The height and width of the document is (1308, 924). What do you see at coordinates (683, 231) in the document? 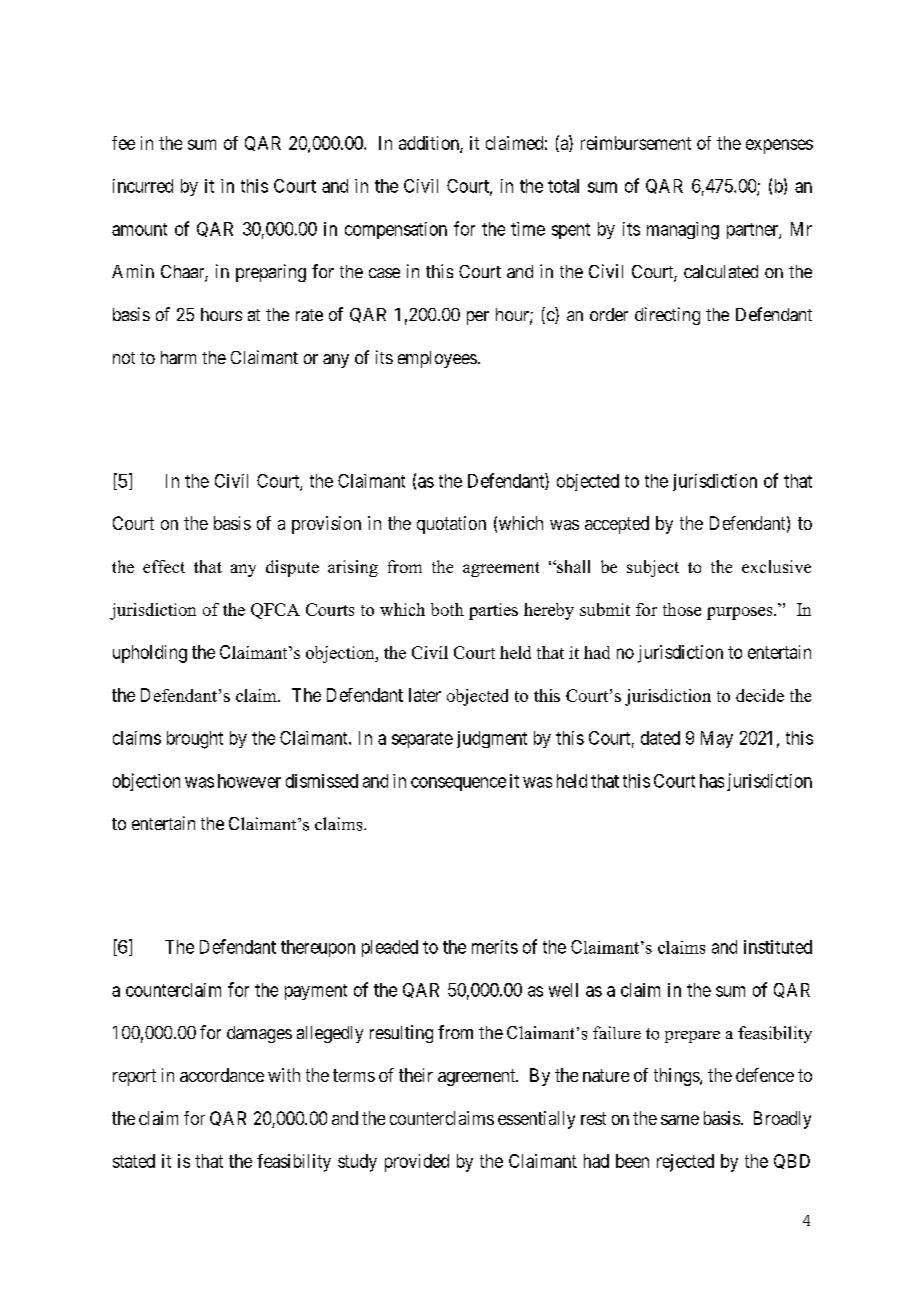
I see `managing` at bounding box center [683, 231].
